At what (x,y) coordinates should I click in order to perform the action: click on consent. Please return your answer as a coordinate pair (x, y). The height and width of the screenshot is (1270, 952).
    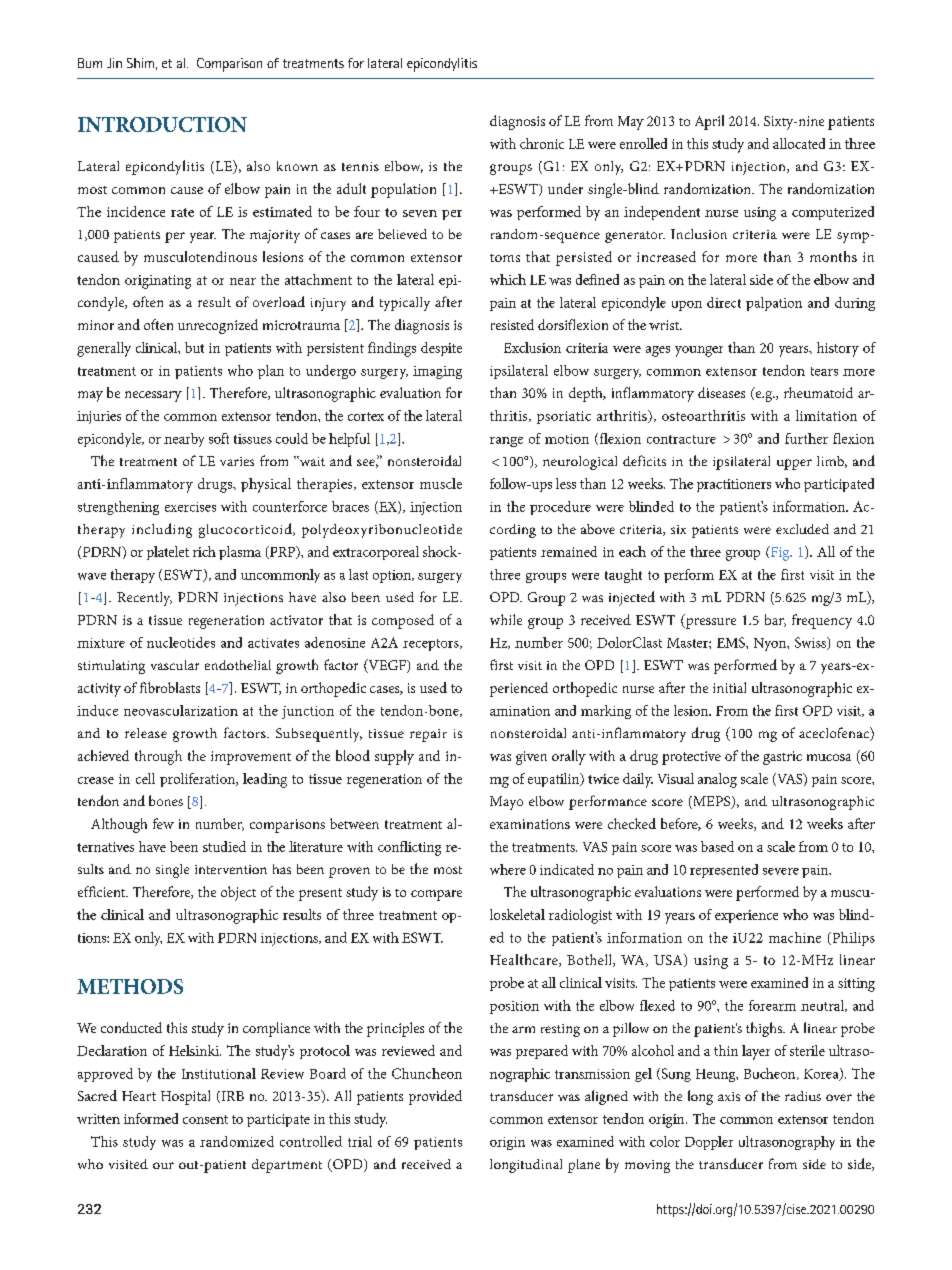
    Looking at the image, I should click on (205, 1119).
